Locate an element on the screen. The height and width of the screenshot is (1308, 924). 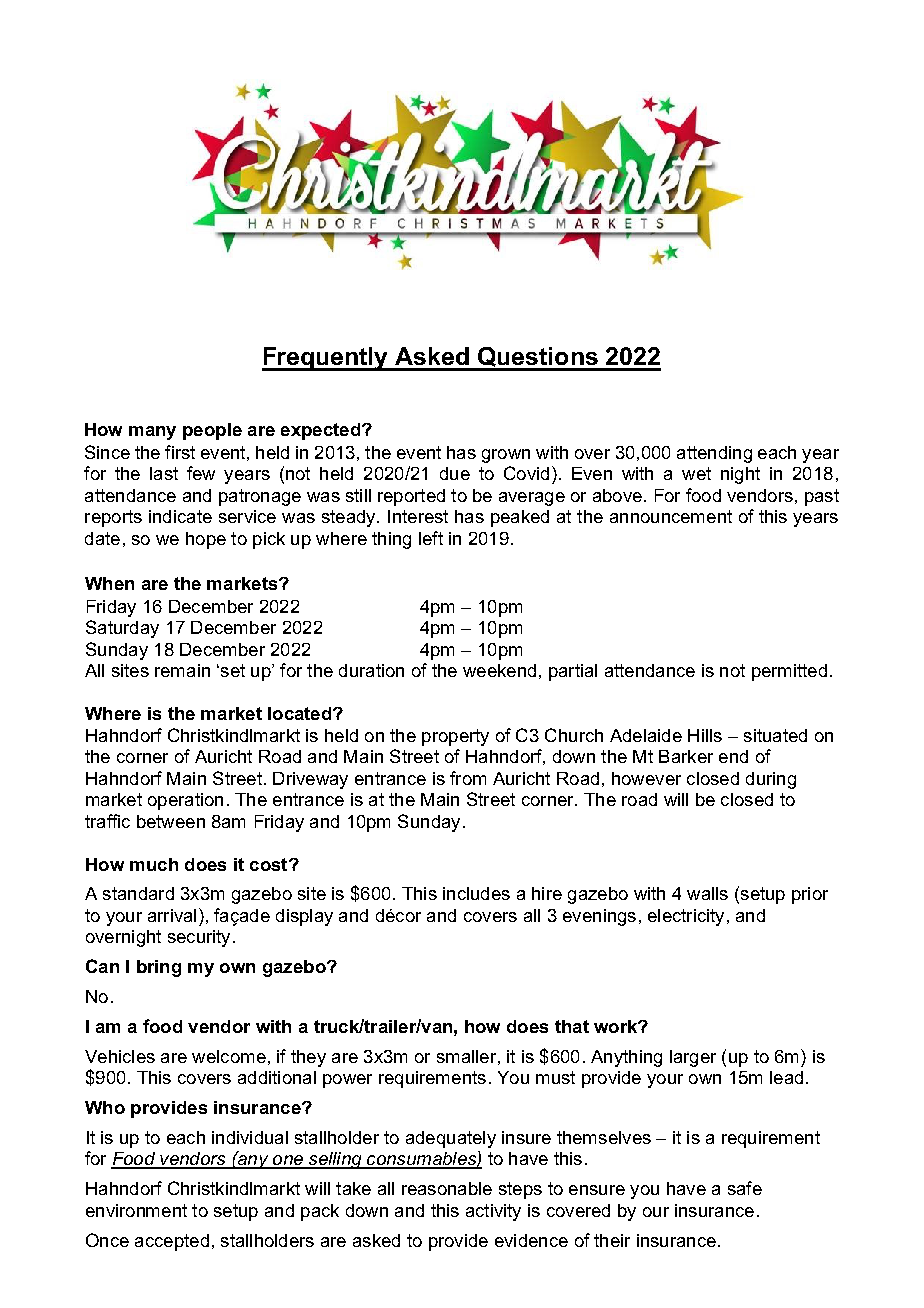
from is located at coordinates (468, 778).
